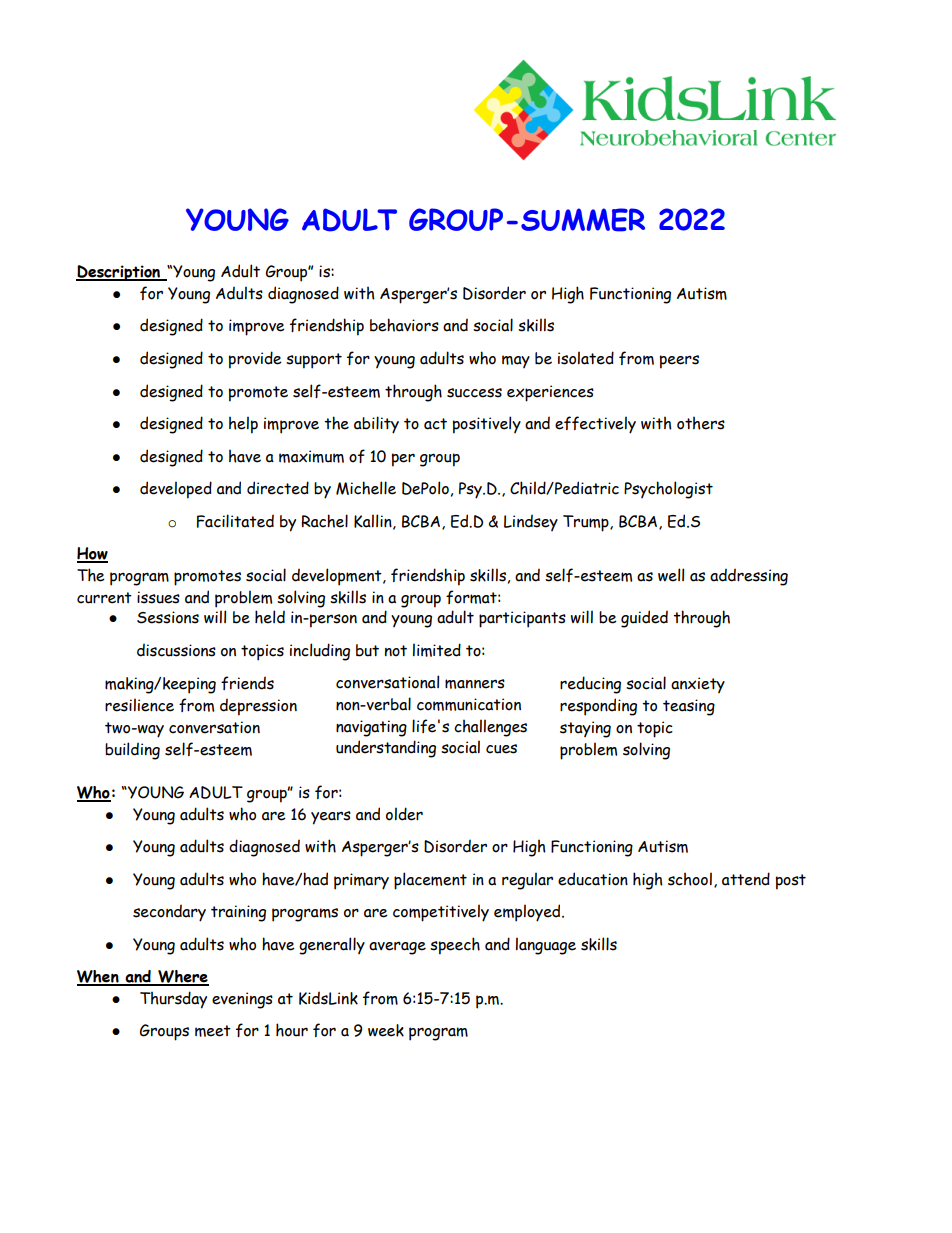 The width and height of the screenshot is (952, 1233). Describe the element at coordinates (437, 650) in the screenshot. I see `limited` at that location.
